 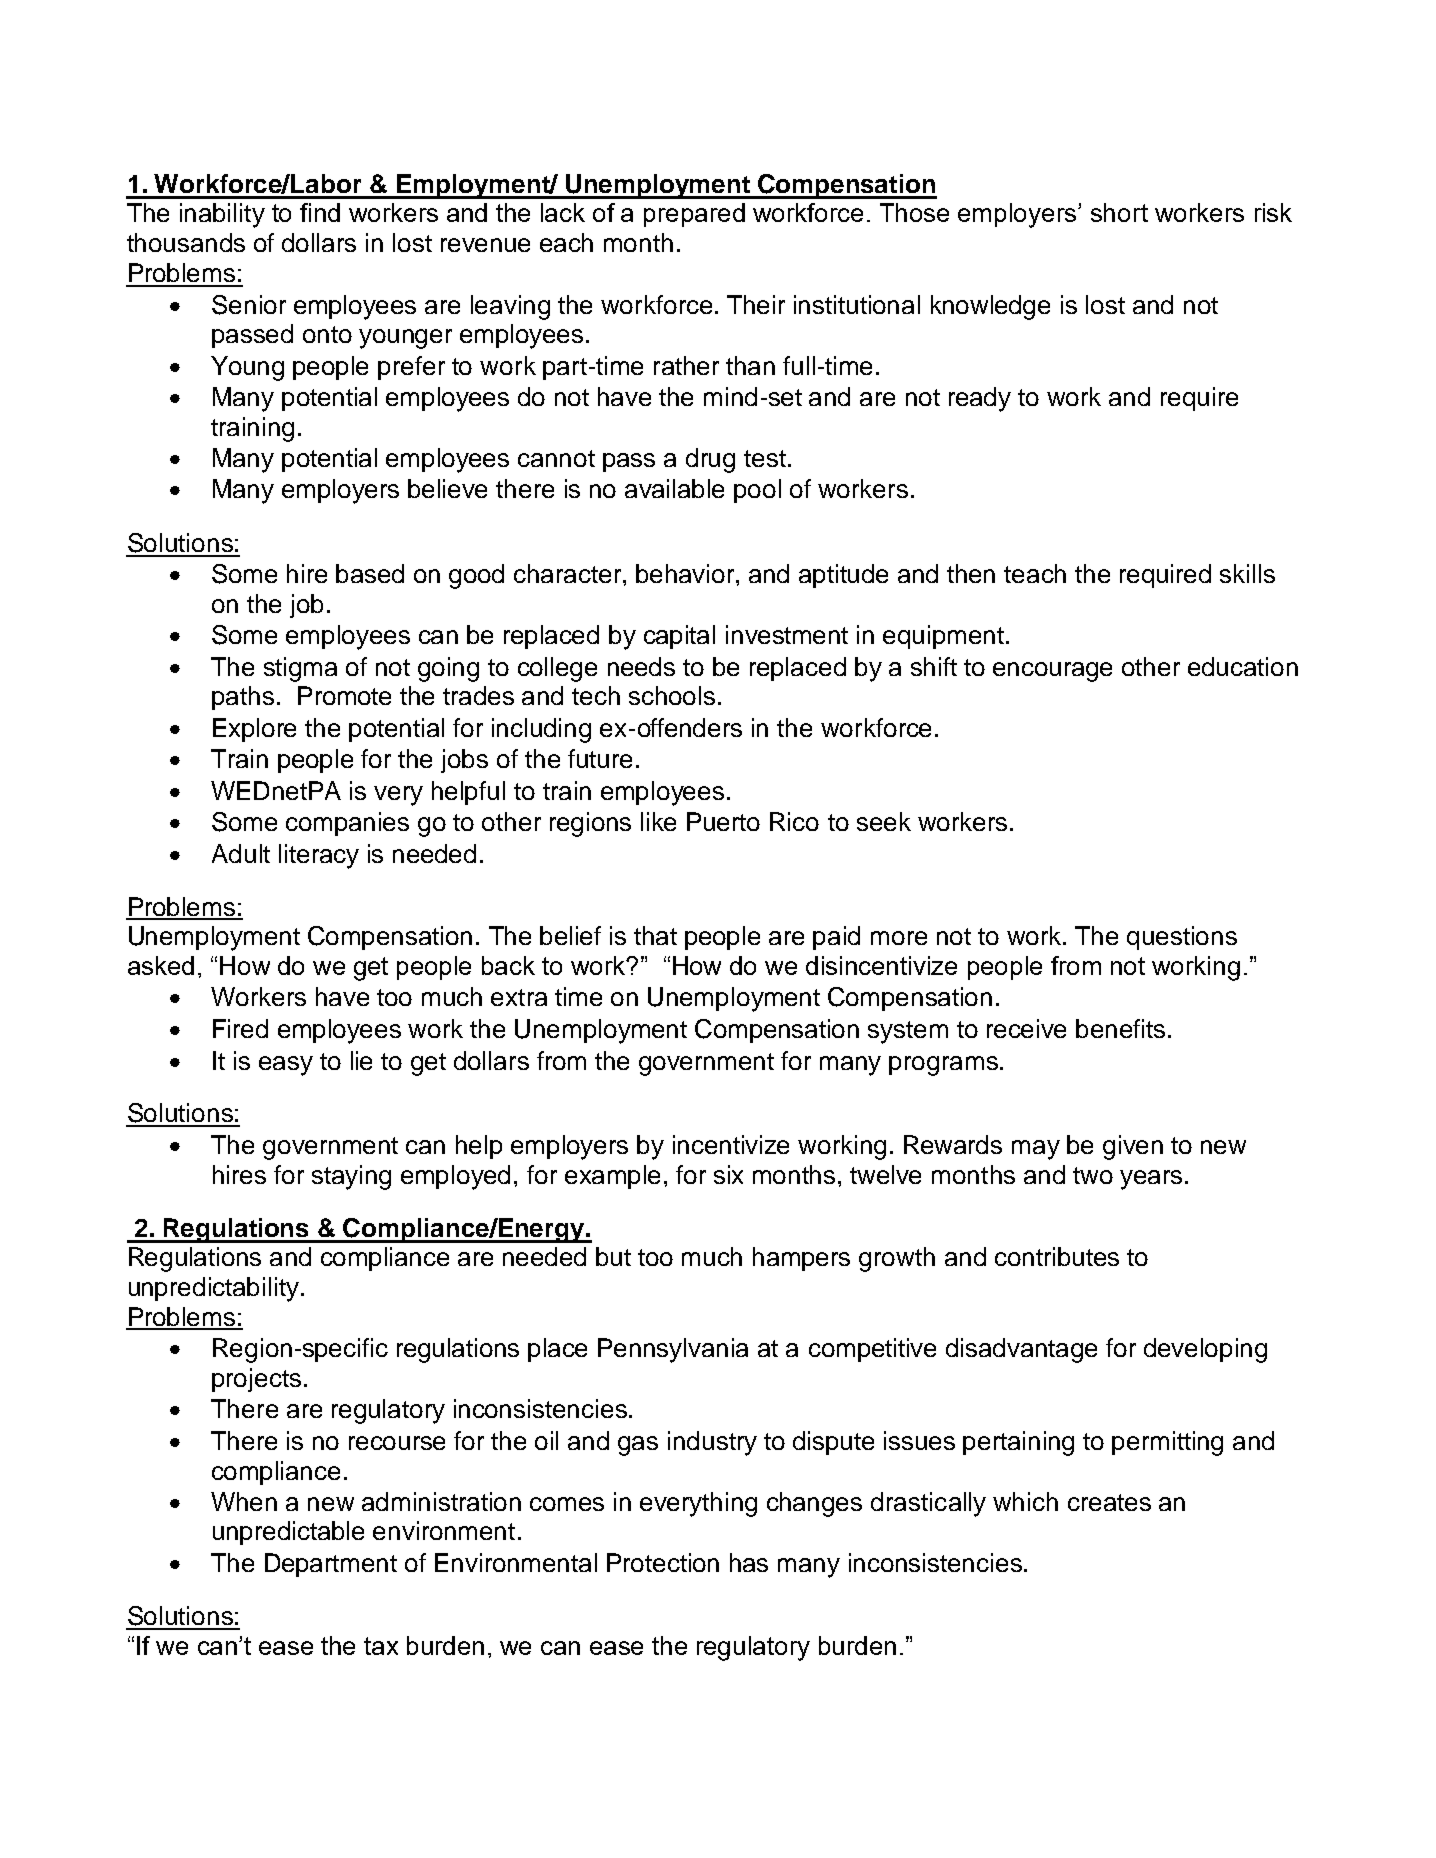 What do you see at coordinates (320, 212) in the screenshot?
I see `find` at bounding box center [320, 212].
